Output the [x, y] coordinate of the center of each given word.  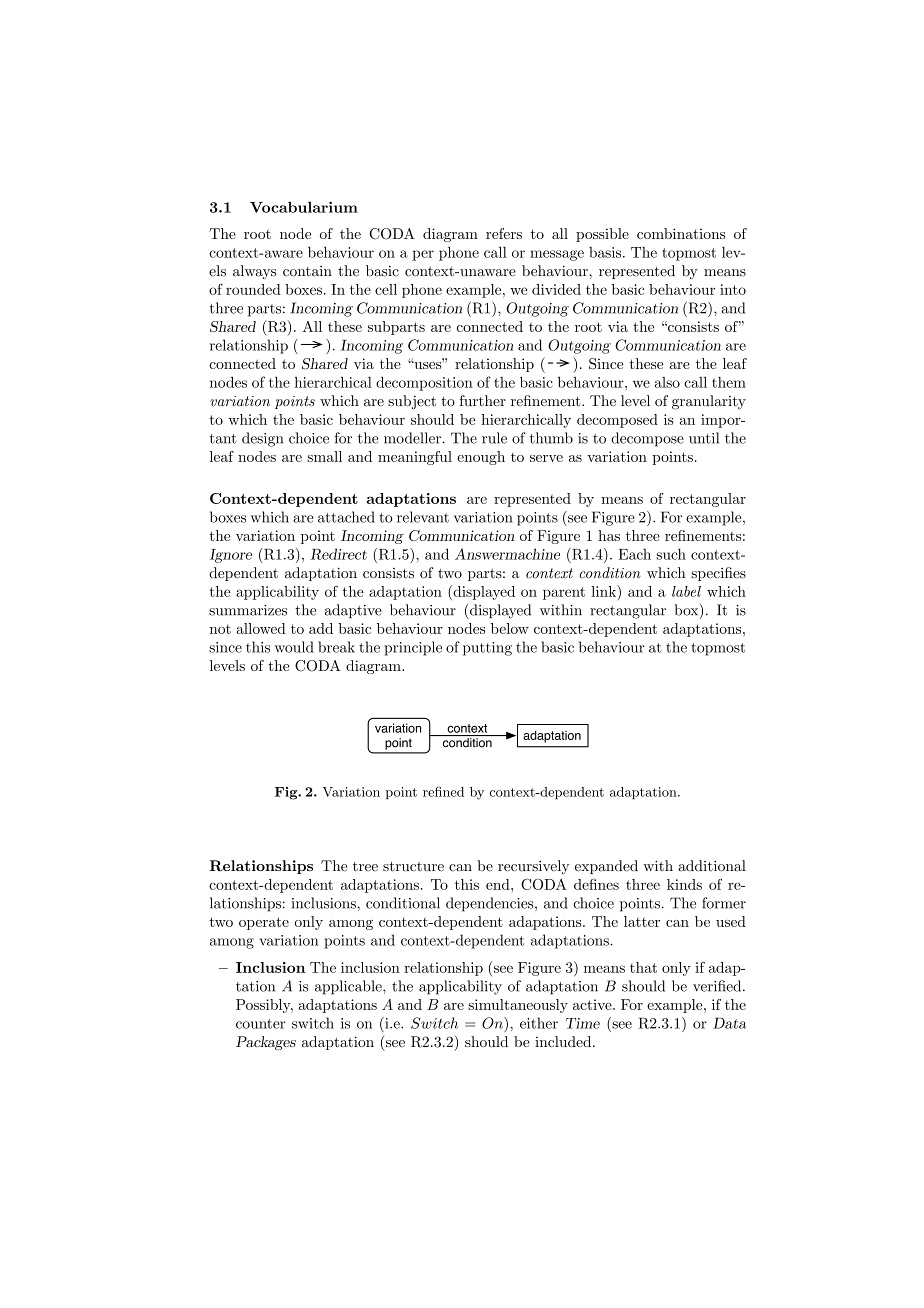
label [686, 591]
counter [261, 1024]
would [294, 647]
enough [481, 458]
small [324, 456]
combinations [681, 233]
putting [487, 649]
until [704, 438]
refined [443, 791]
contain [307, 271]
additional [712, 866]
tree [365, 867]
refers [504, 233]
